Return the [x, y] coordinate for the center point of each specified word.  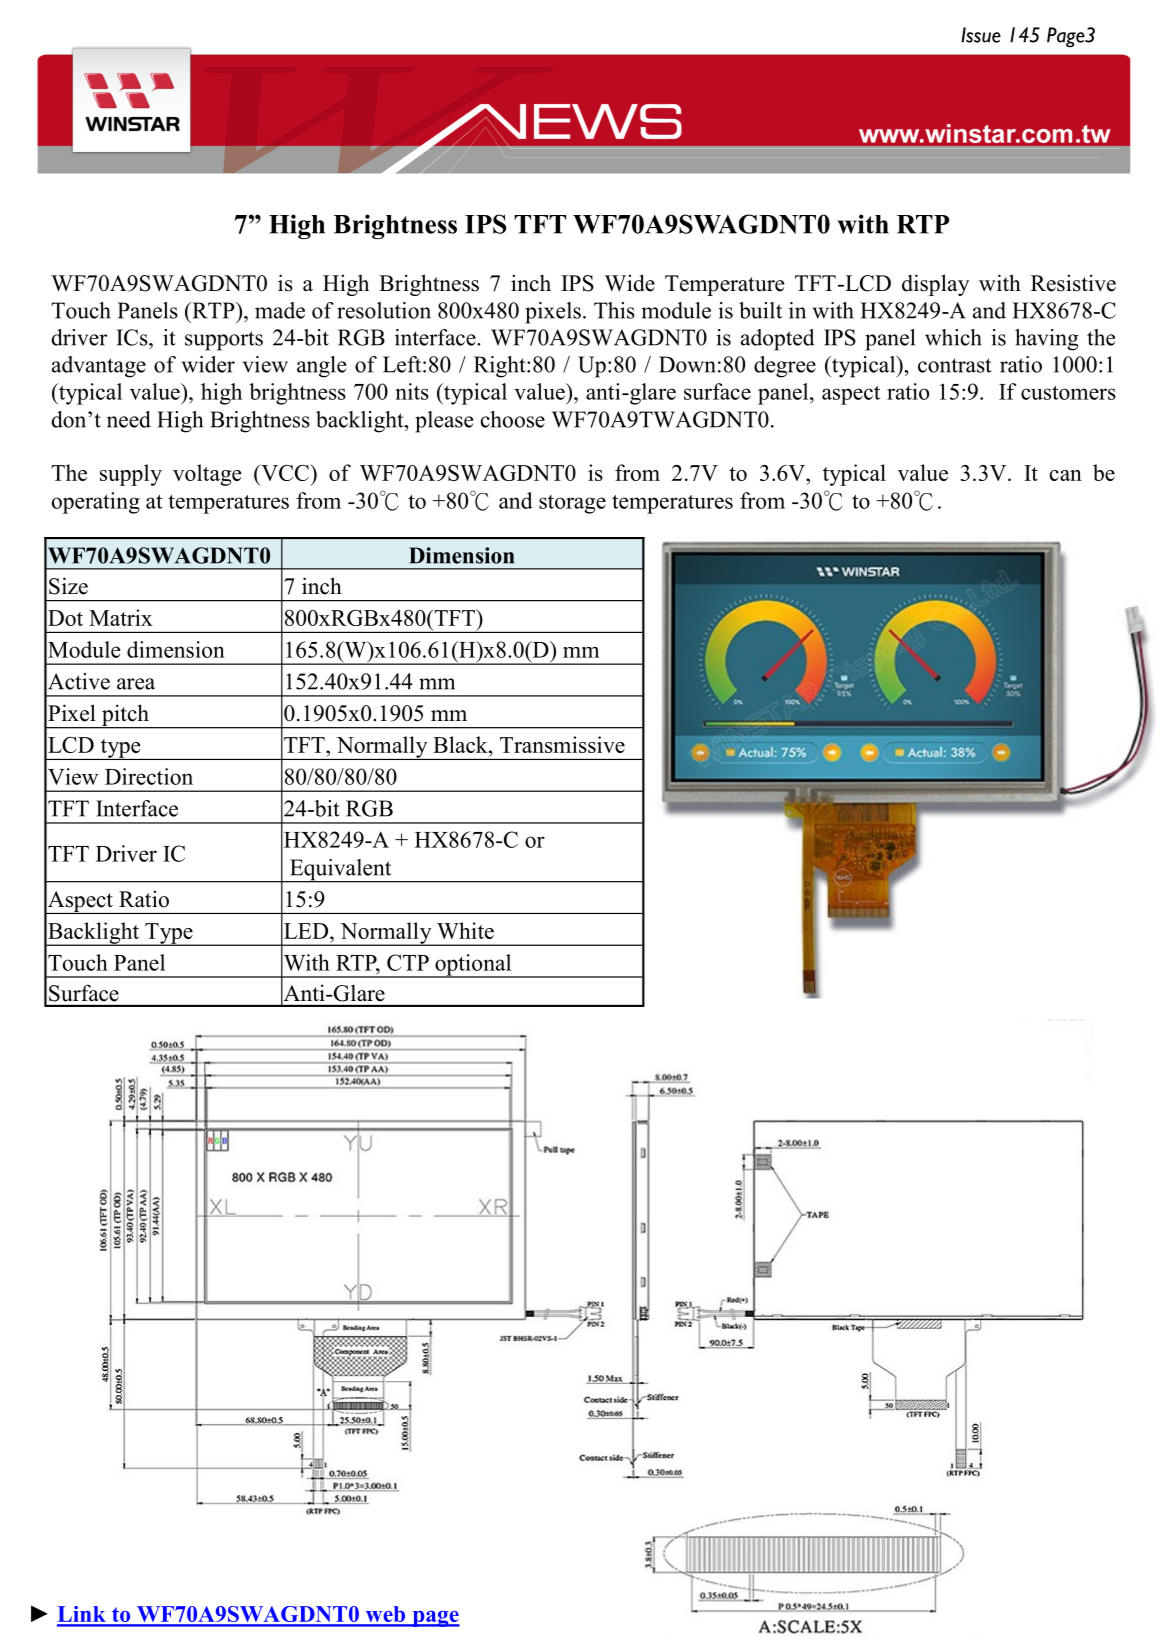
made [280, 310]
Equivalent [340, 871]
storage [572, 504]
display [935, 285]
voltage [207, 475]
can [1066, 475]
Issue [981, 35]
